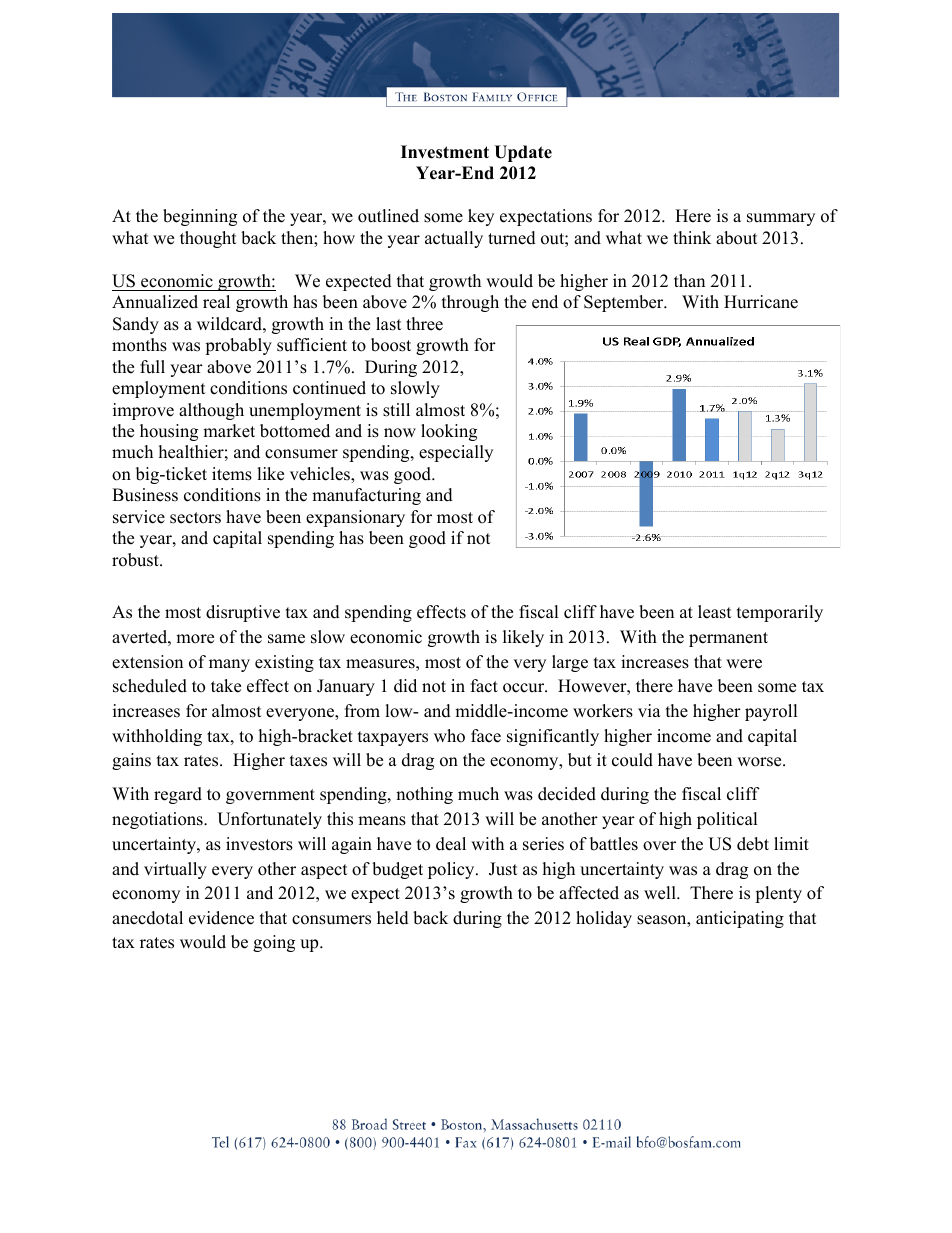 The width and height of the document is (952, 1233). What do you see at coordinates (221, 918) in the document?
I see `evidence` at bounding box center [221, 918].
